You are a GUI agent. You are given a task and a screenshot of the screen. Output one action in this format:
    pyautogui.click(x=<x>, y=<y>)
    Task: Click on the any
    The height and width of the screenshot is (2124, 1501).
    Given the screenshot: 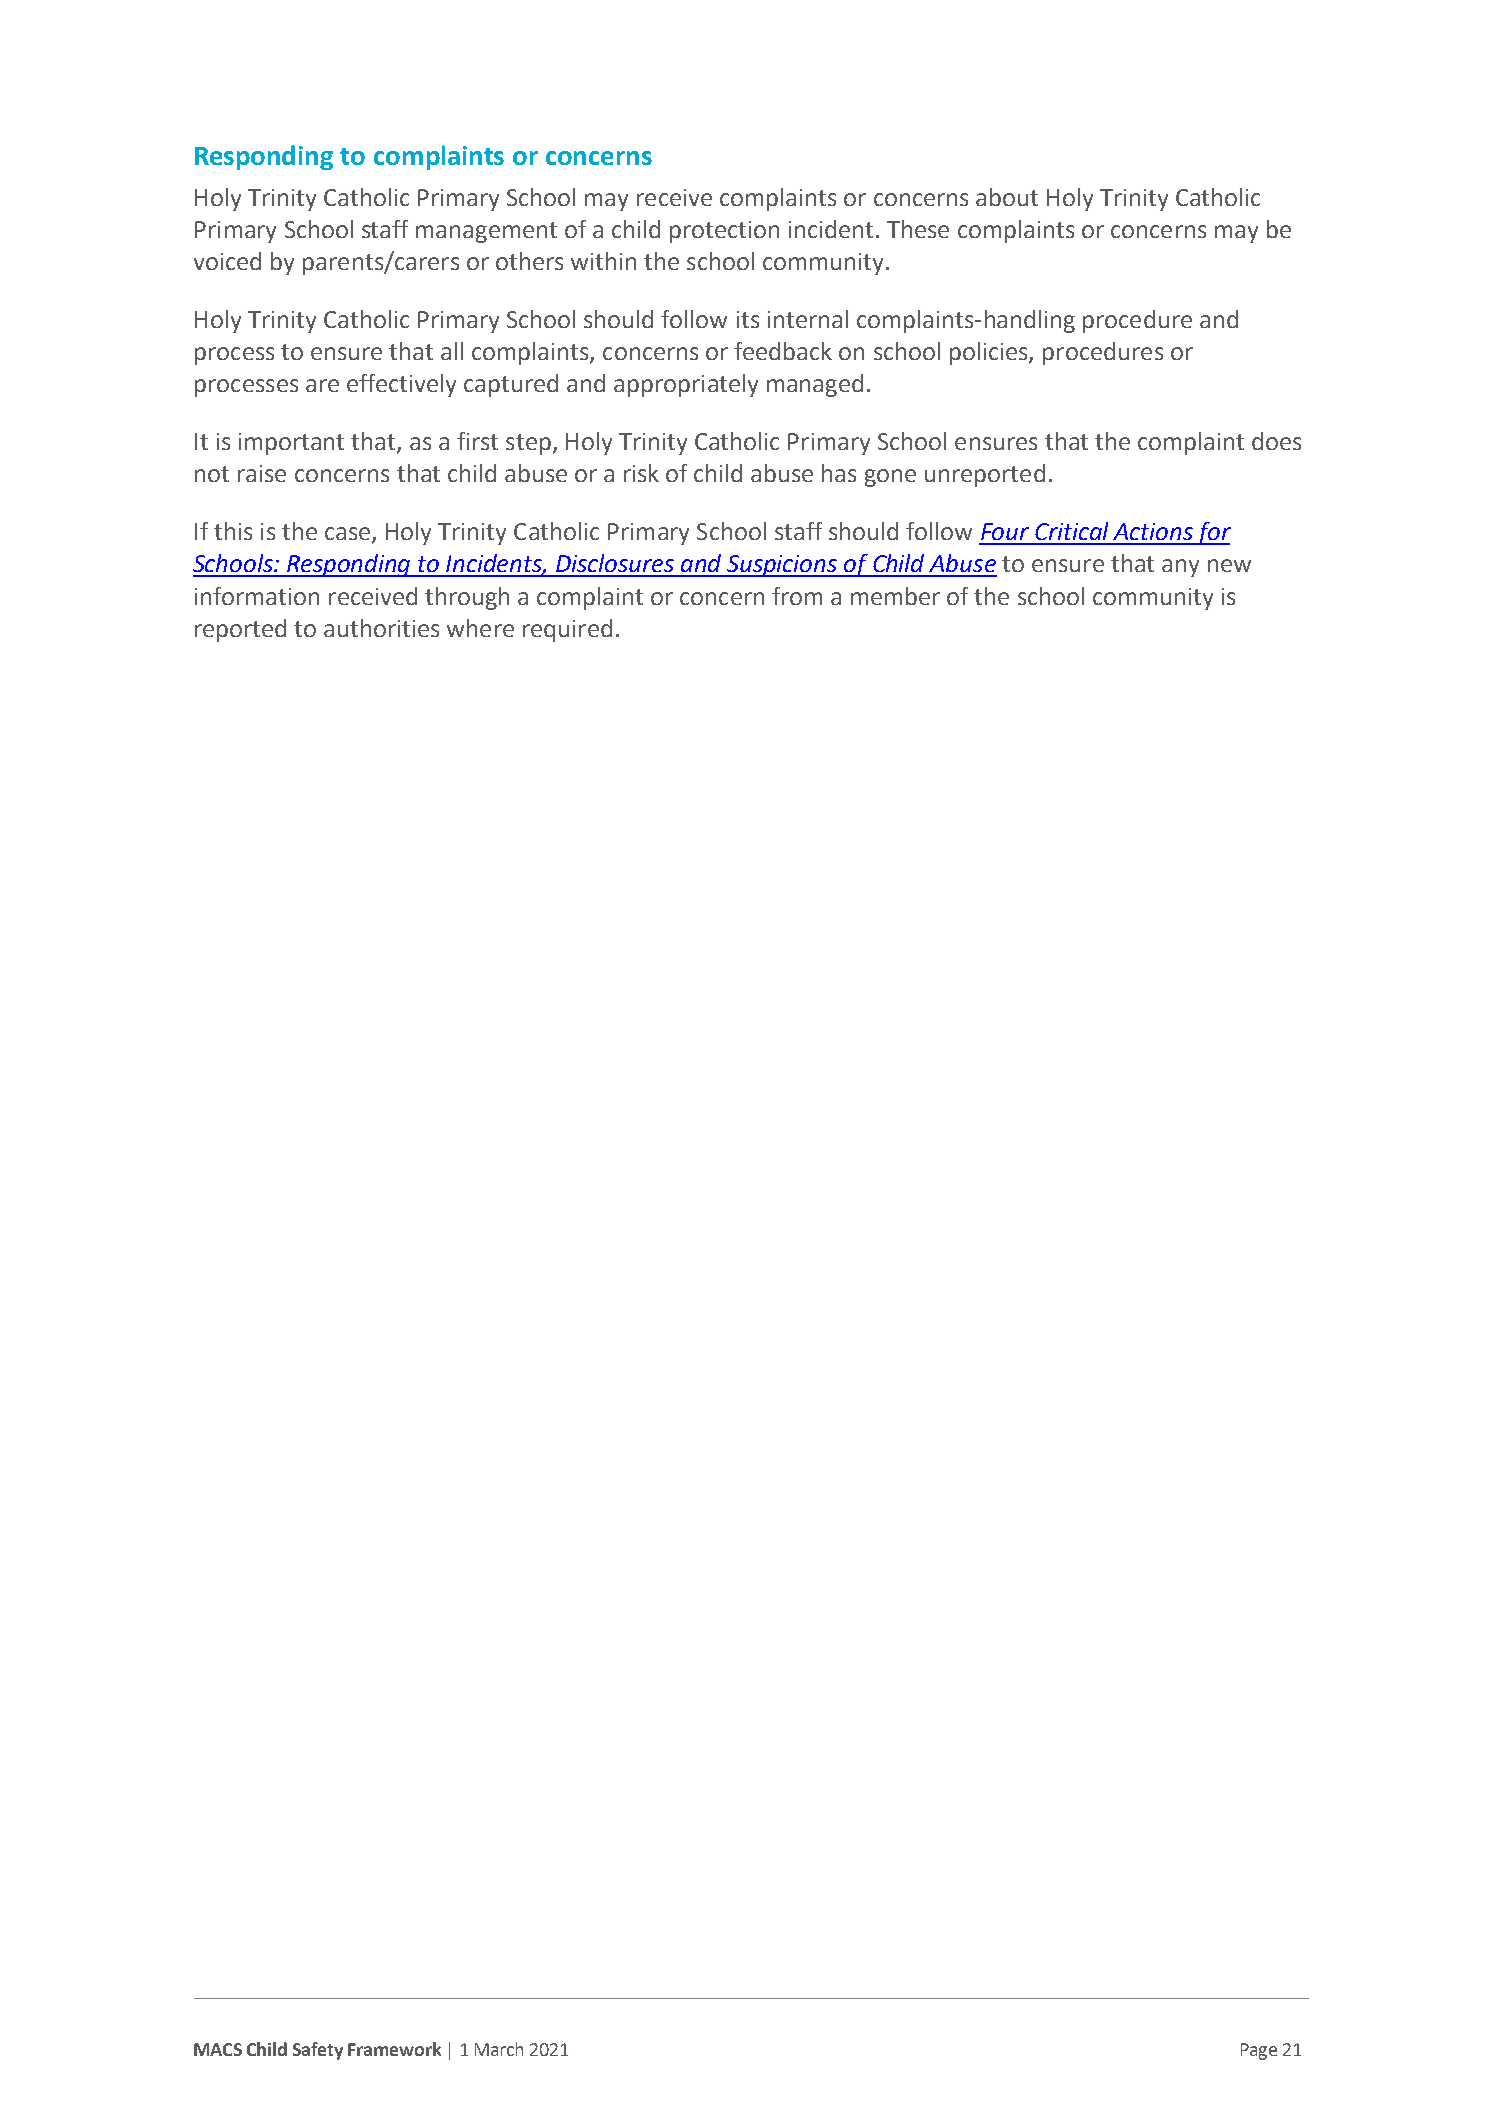 What is the action you would take?
    pyautogui.click(x=1180, y=568)
